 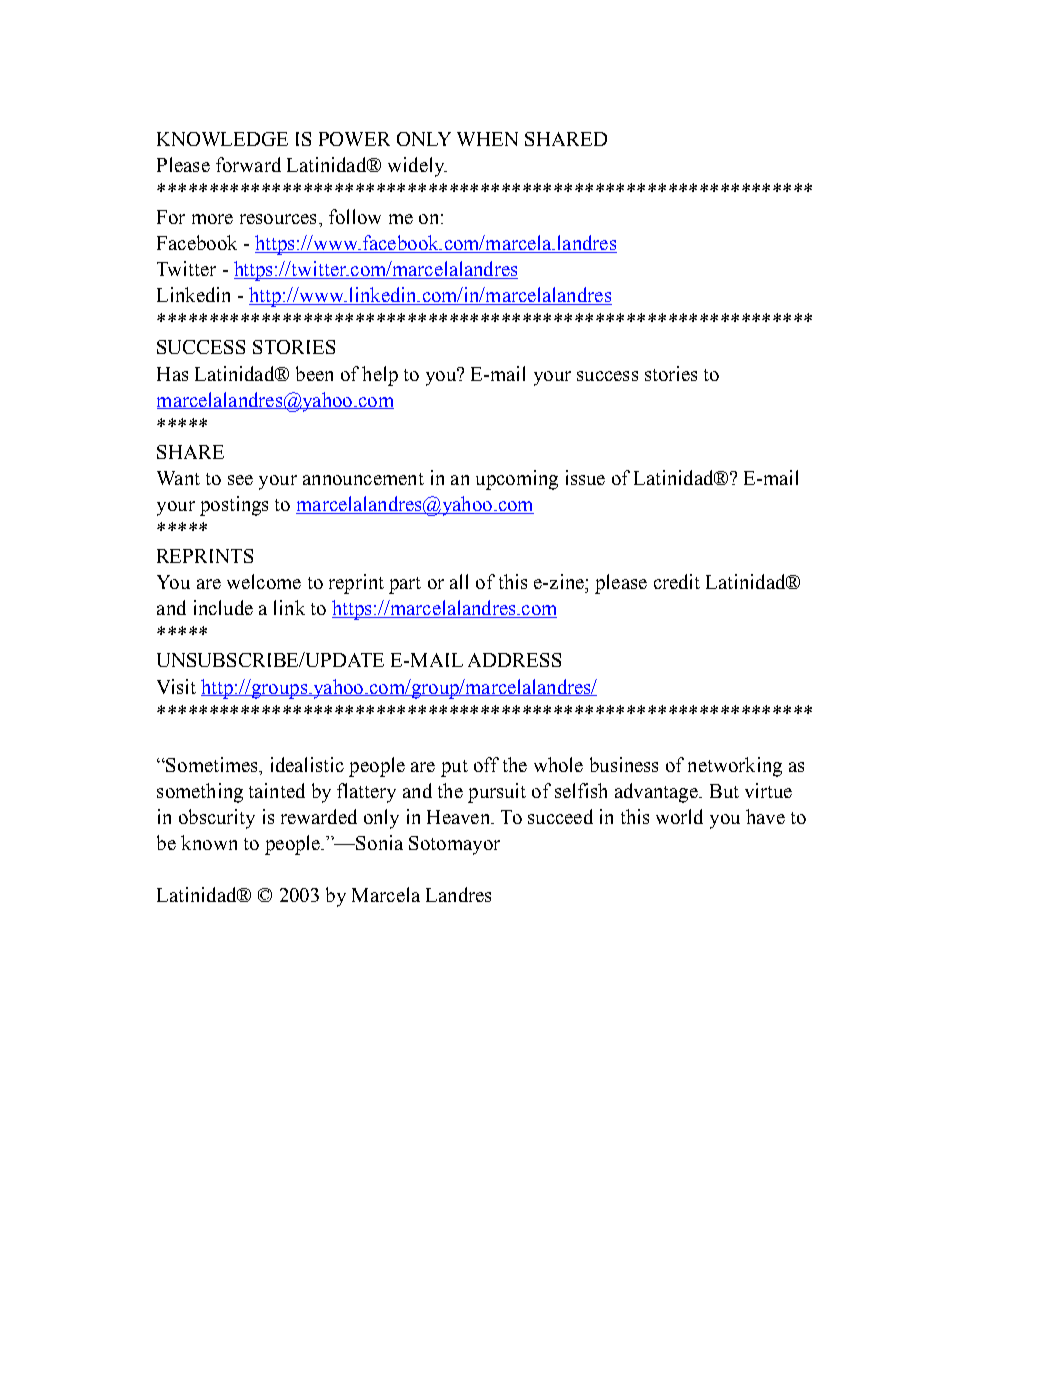 I want to click on obscurity, so click(x=217, y=819).
